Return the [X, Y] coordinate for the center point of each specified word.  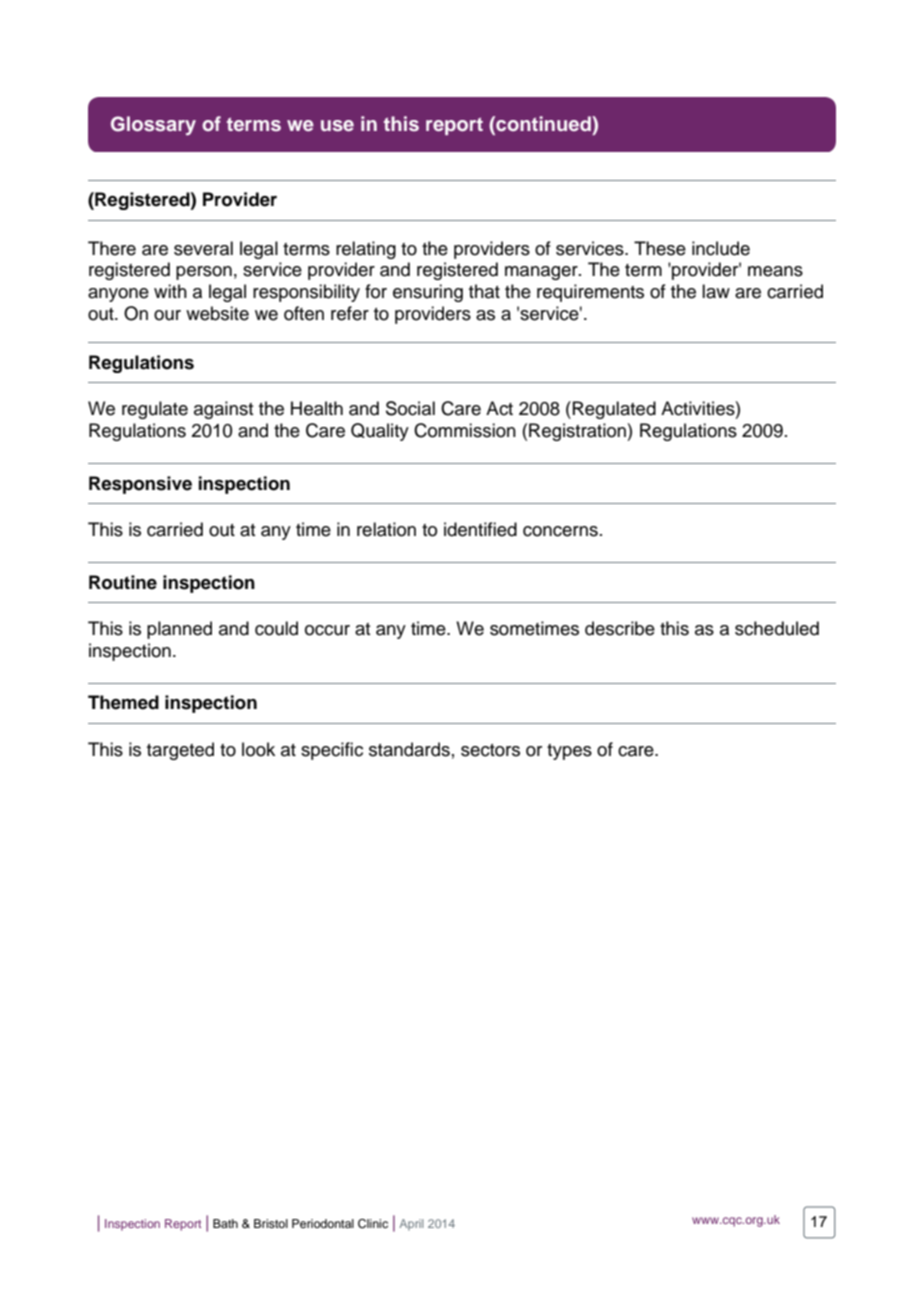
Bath [225, 1223]
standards [409, 749]
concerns [560, 531]
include [721, 248]
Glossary [153, 126]
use [337, 126]
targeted [180, 751]
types [569, 752]
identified [480, 529]
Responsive [140, 485]
